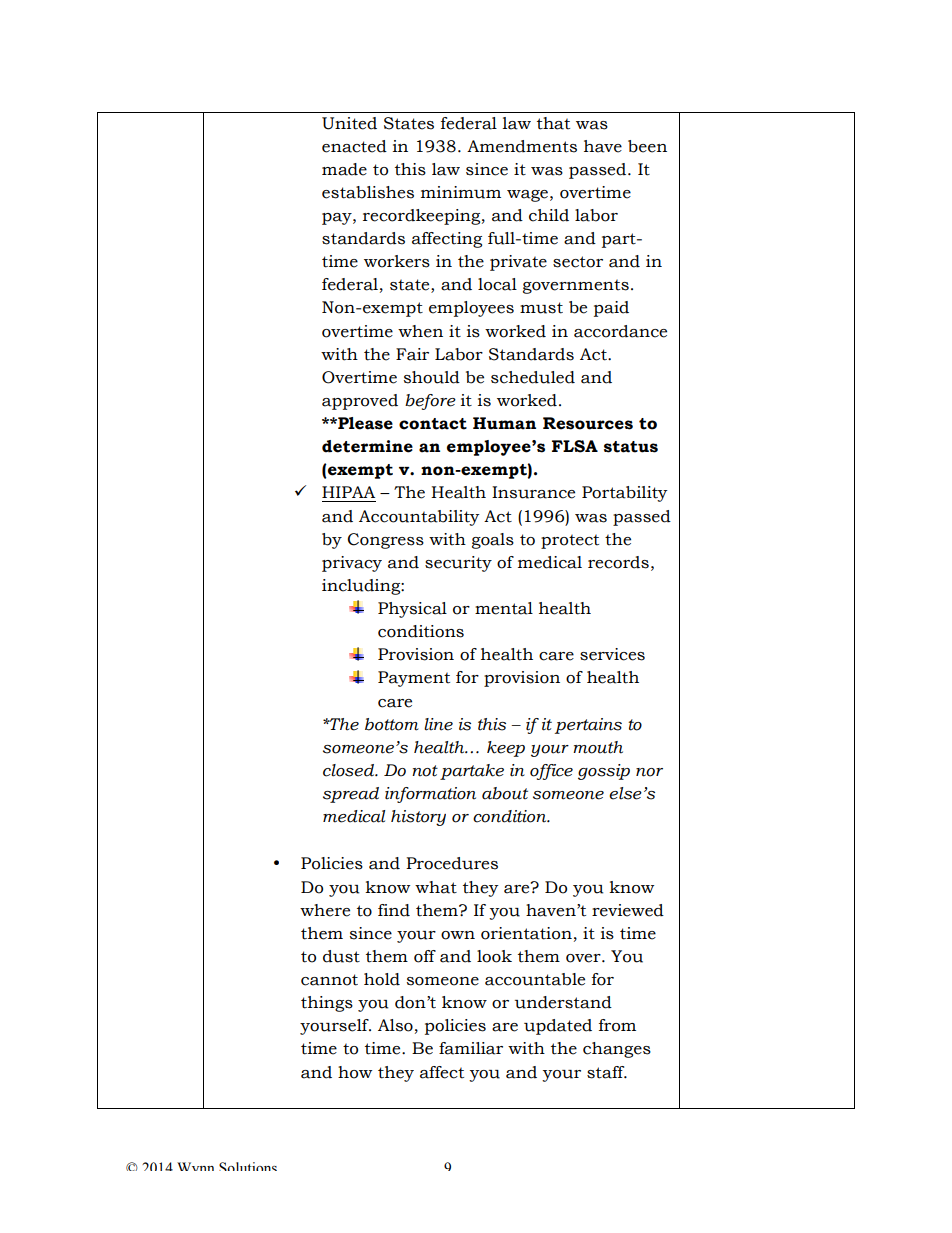 This screenshot has height=1233, width=952. Describe the element at coordinates (612, 654) in the screenshot. I see `services` at that location.
